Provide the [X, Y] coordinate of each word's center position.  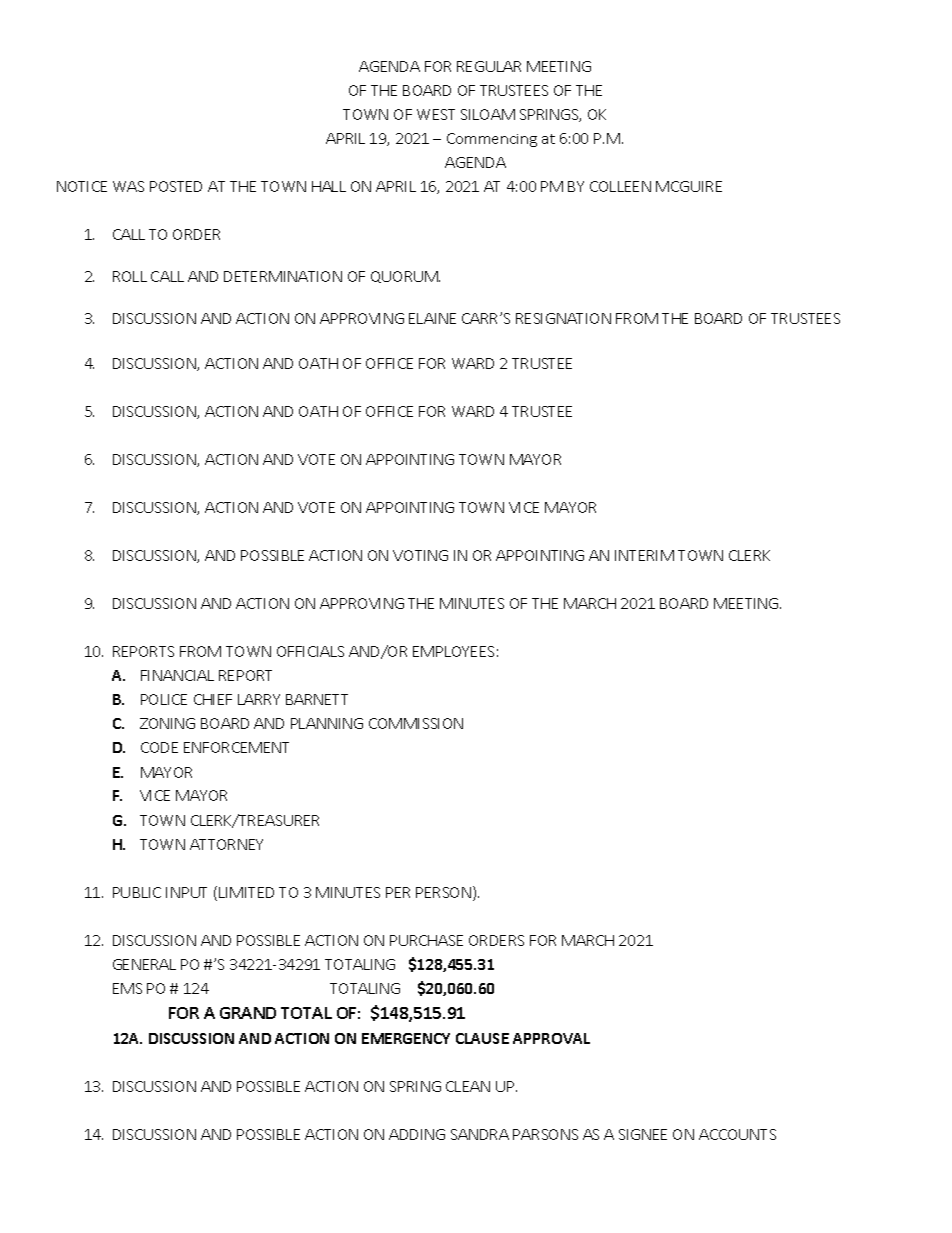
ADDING [417, 1134]
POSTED [176, 186]
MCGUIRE [689, 186]
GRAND [248, 1013]
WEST [436, 114]
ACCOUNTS [737, 1134]
